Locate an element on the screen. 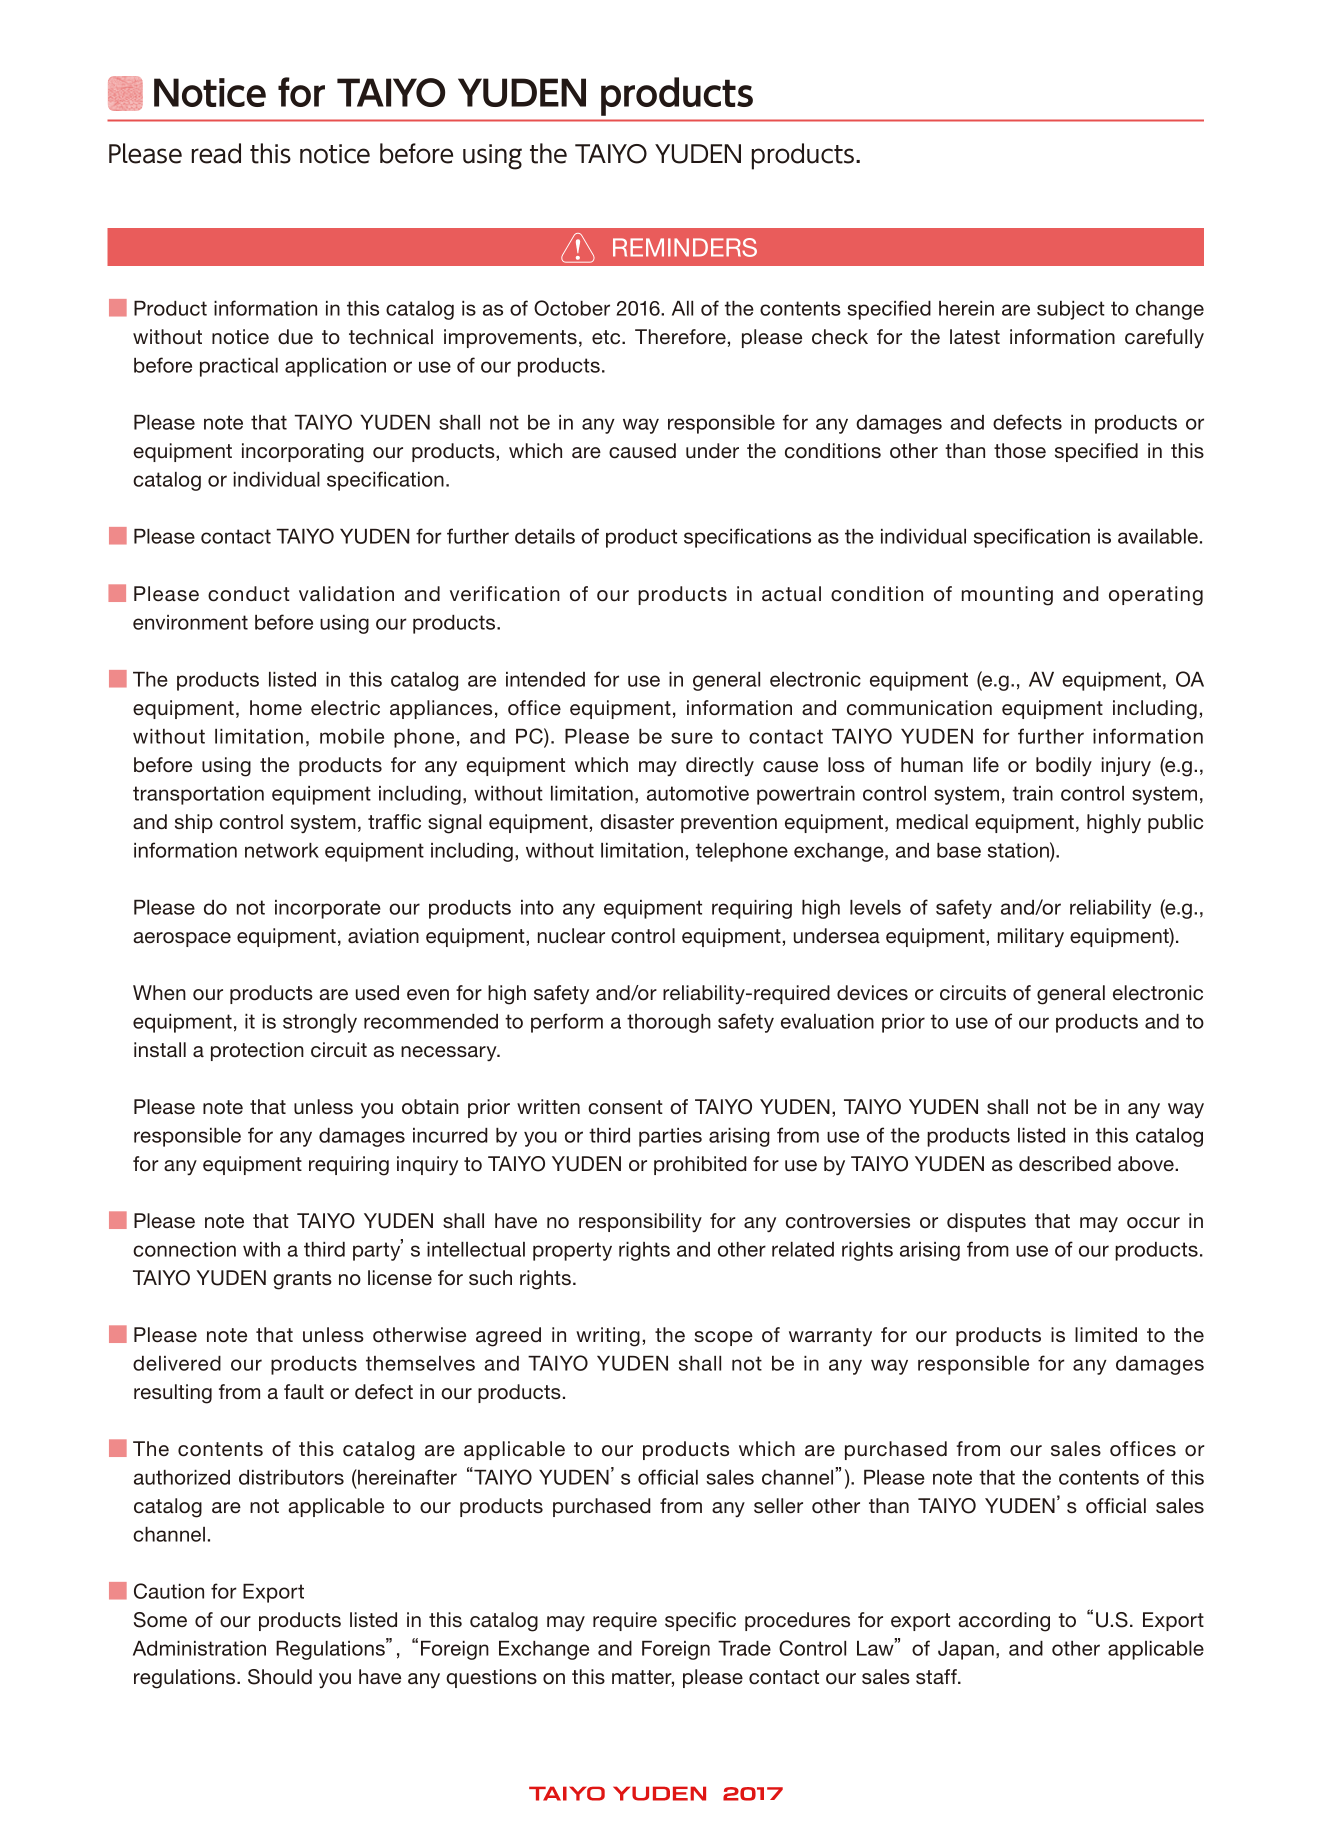 The image size is (1331, 1831). Trade is located at coordinates (744, 1648).
